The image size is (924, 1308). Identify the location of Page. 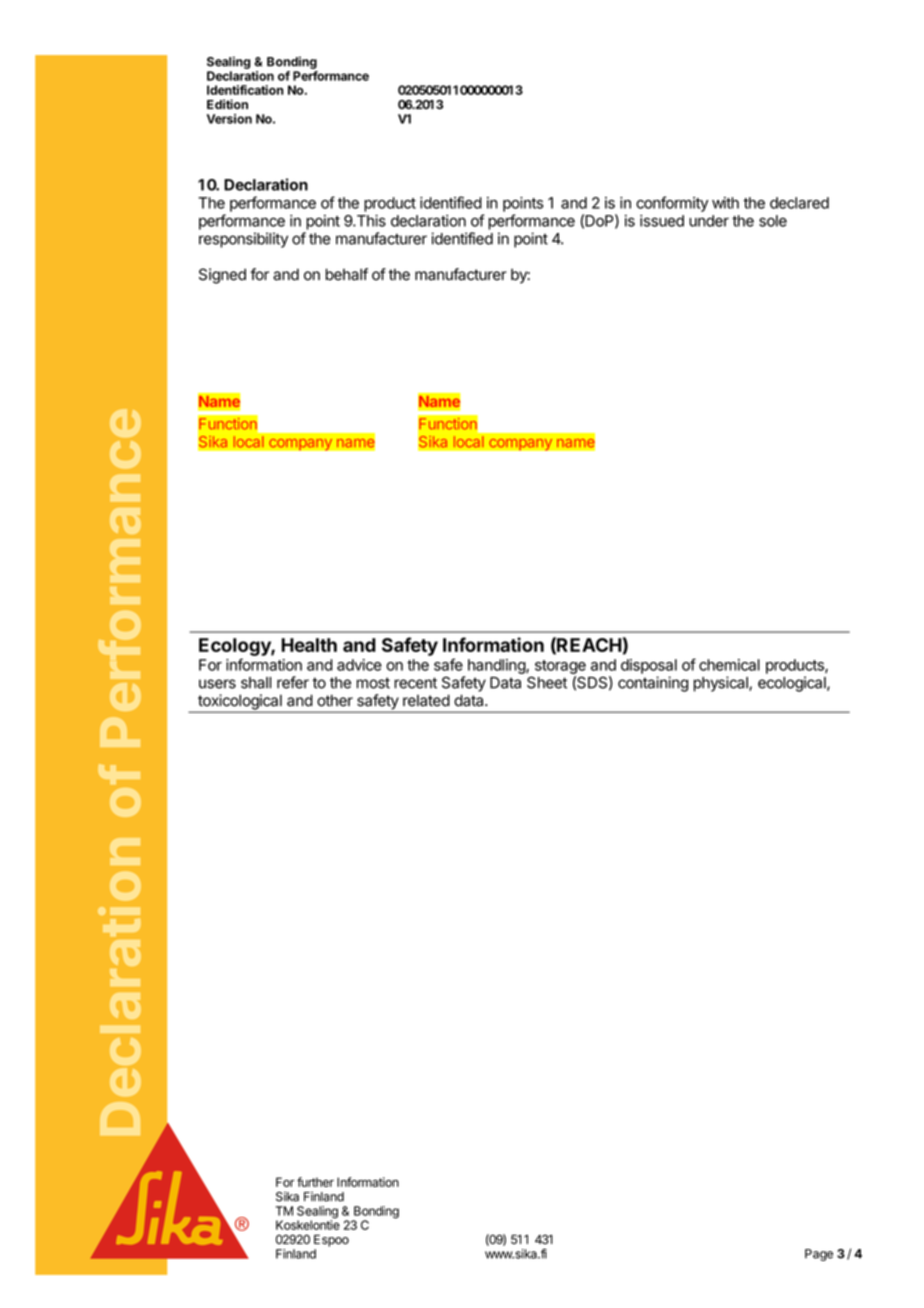
(819, 1255).
